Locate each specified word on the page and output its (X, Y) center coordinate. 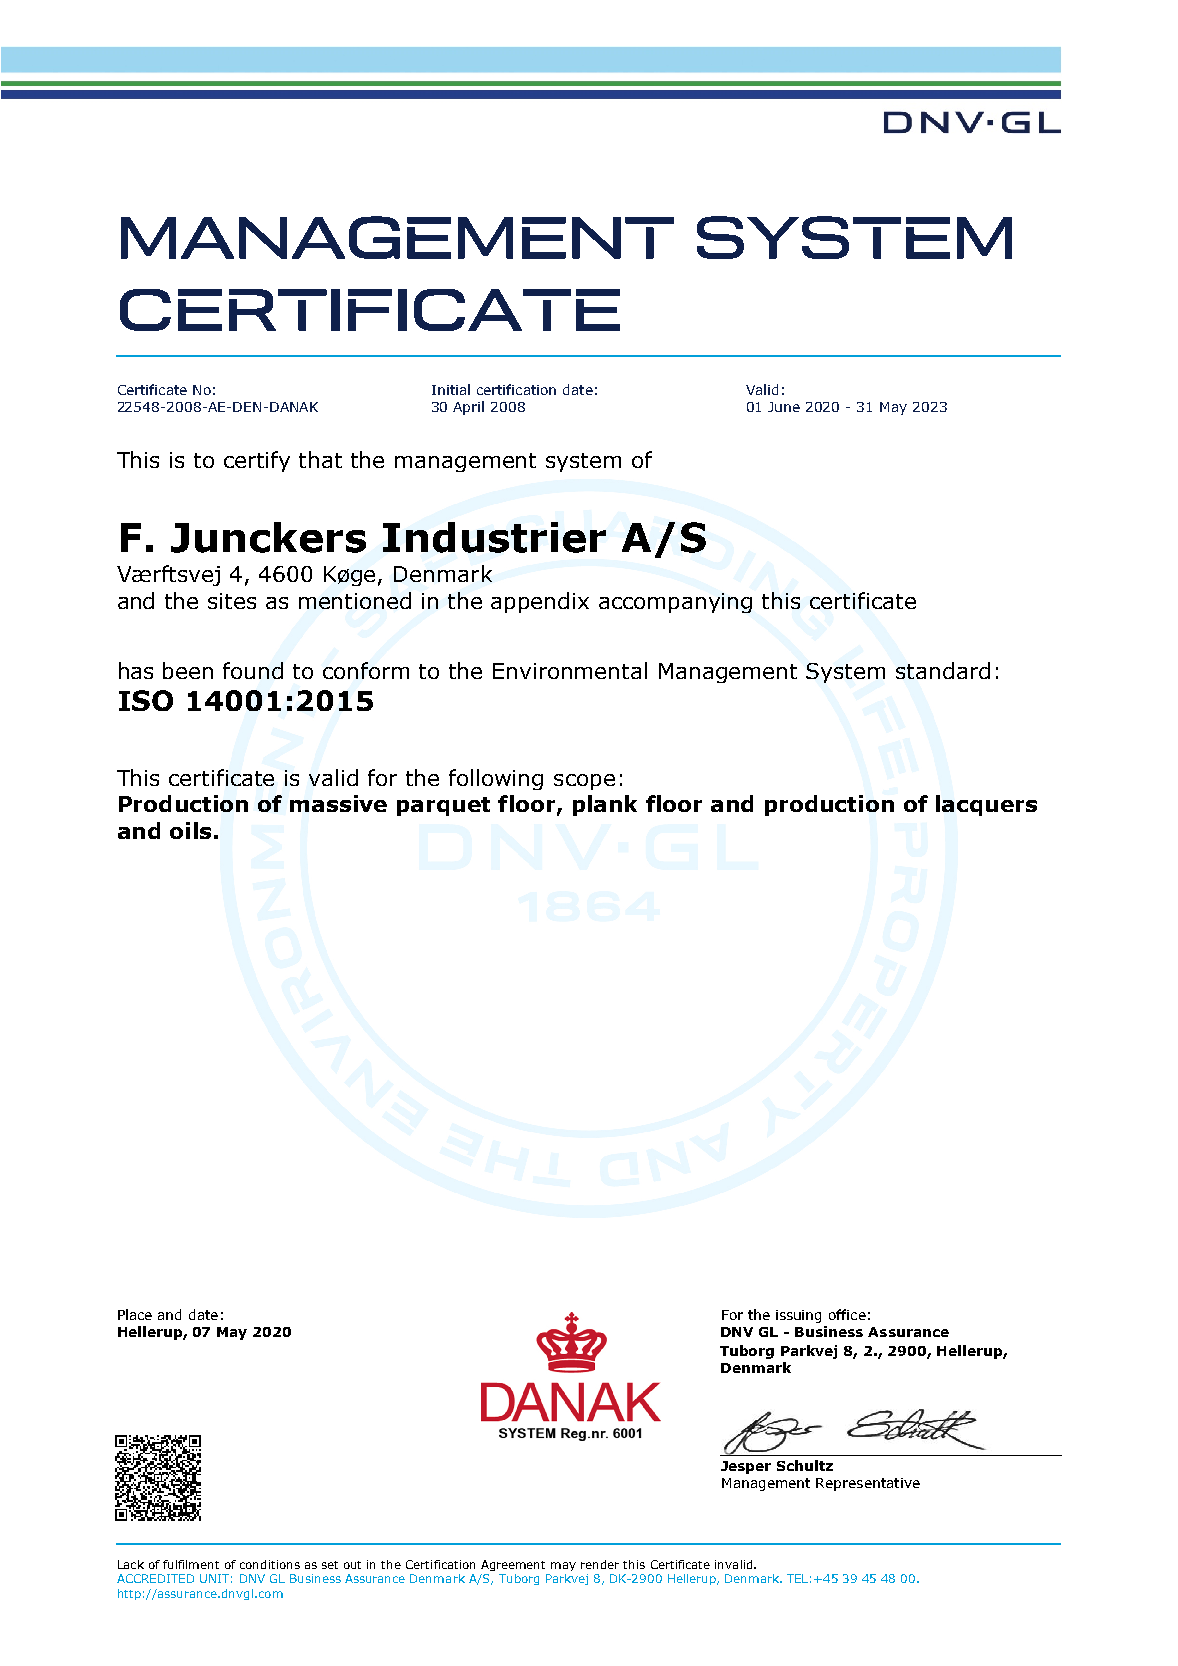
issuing (798, 1316)
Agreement (513, 1565)
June (784, 407)
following (496, 779)
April (468, 408)
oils (190, 830)
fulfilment (191, 1564)
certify (257, 461)
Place (135, 1314)
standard (943, 670)
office (847, 1314)
